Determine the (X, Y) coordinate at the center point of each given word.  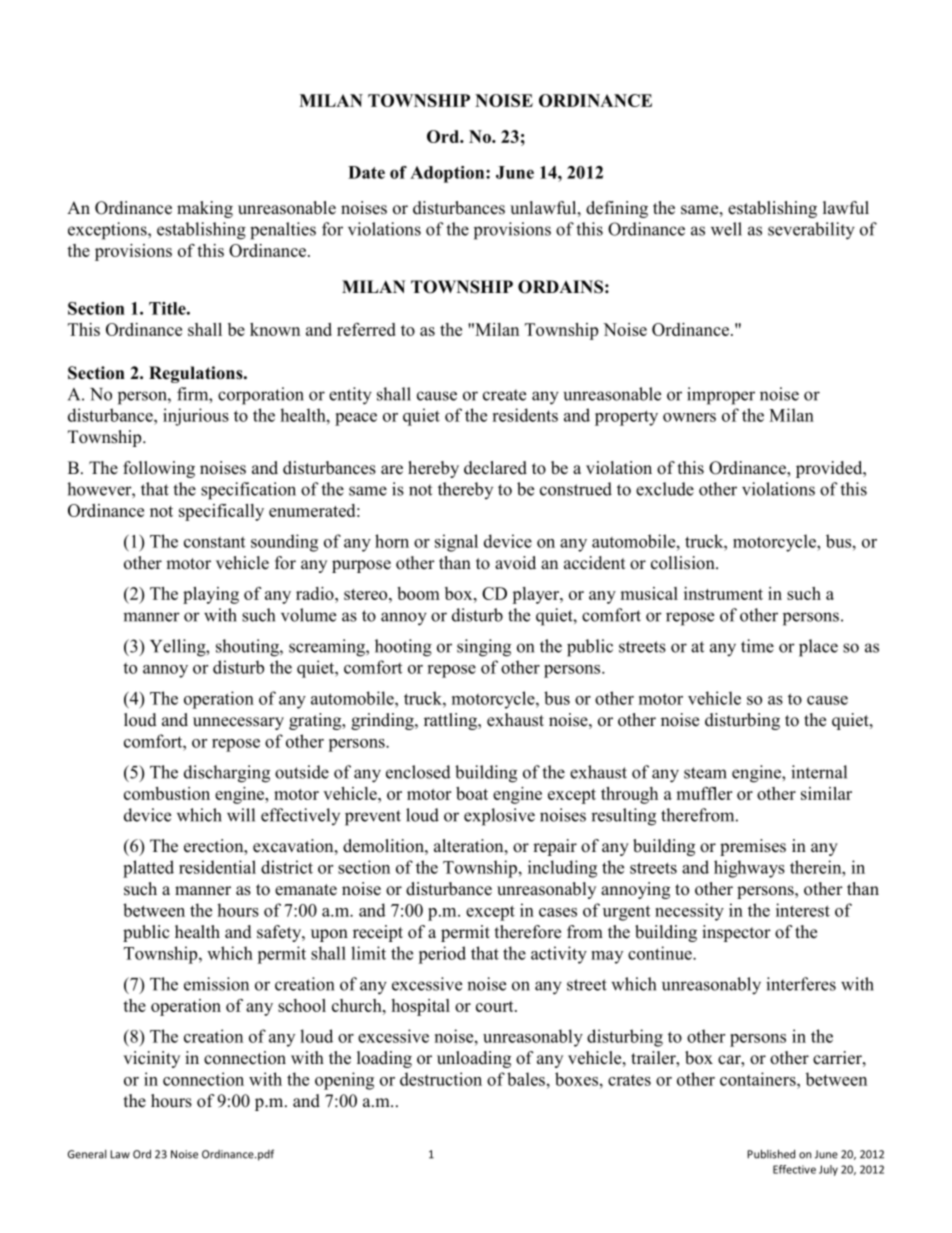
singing (484, 648)
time (757, 646)
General (87, 1154)
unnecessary (238, 723)
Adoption (448, 174)
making (205, 209)
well (726, 229)
